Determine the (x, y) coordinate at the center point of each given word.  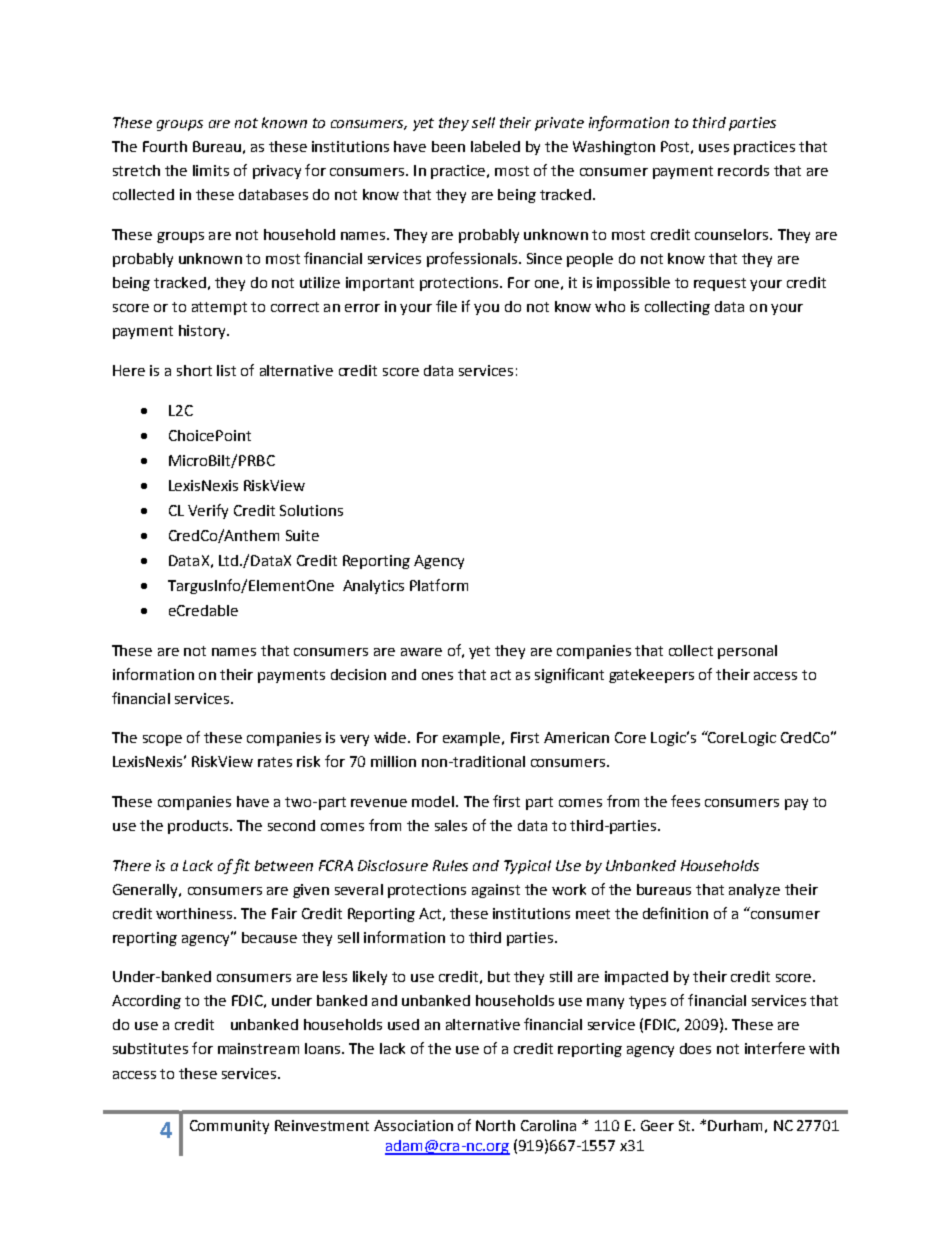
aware (421, 652)
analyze (754, 891)
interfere (775, 1048)
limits (211, 170)
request (720, 284)
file (446, 306)
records (743, 170)
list (226, 370)
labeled (495, 146)
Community (229, 1127)
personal (747, 652)
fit (241, 866)
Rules (450, 865)
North (495, 1125)
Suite (302, 535)
